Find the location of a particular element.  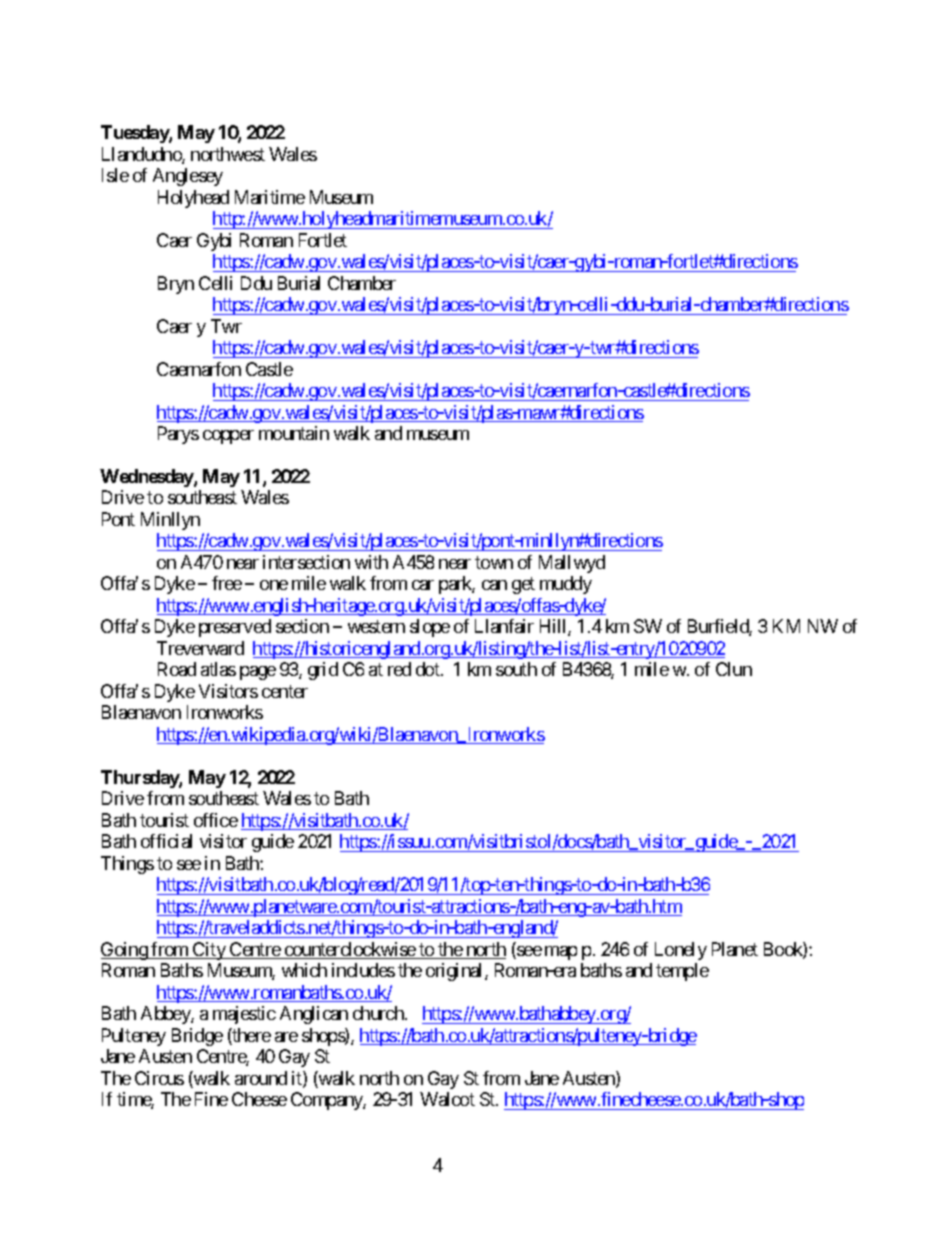

red is located at coordinates (399, 669).
